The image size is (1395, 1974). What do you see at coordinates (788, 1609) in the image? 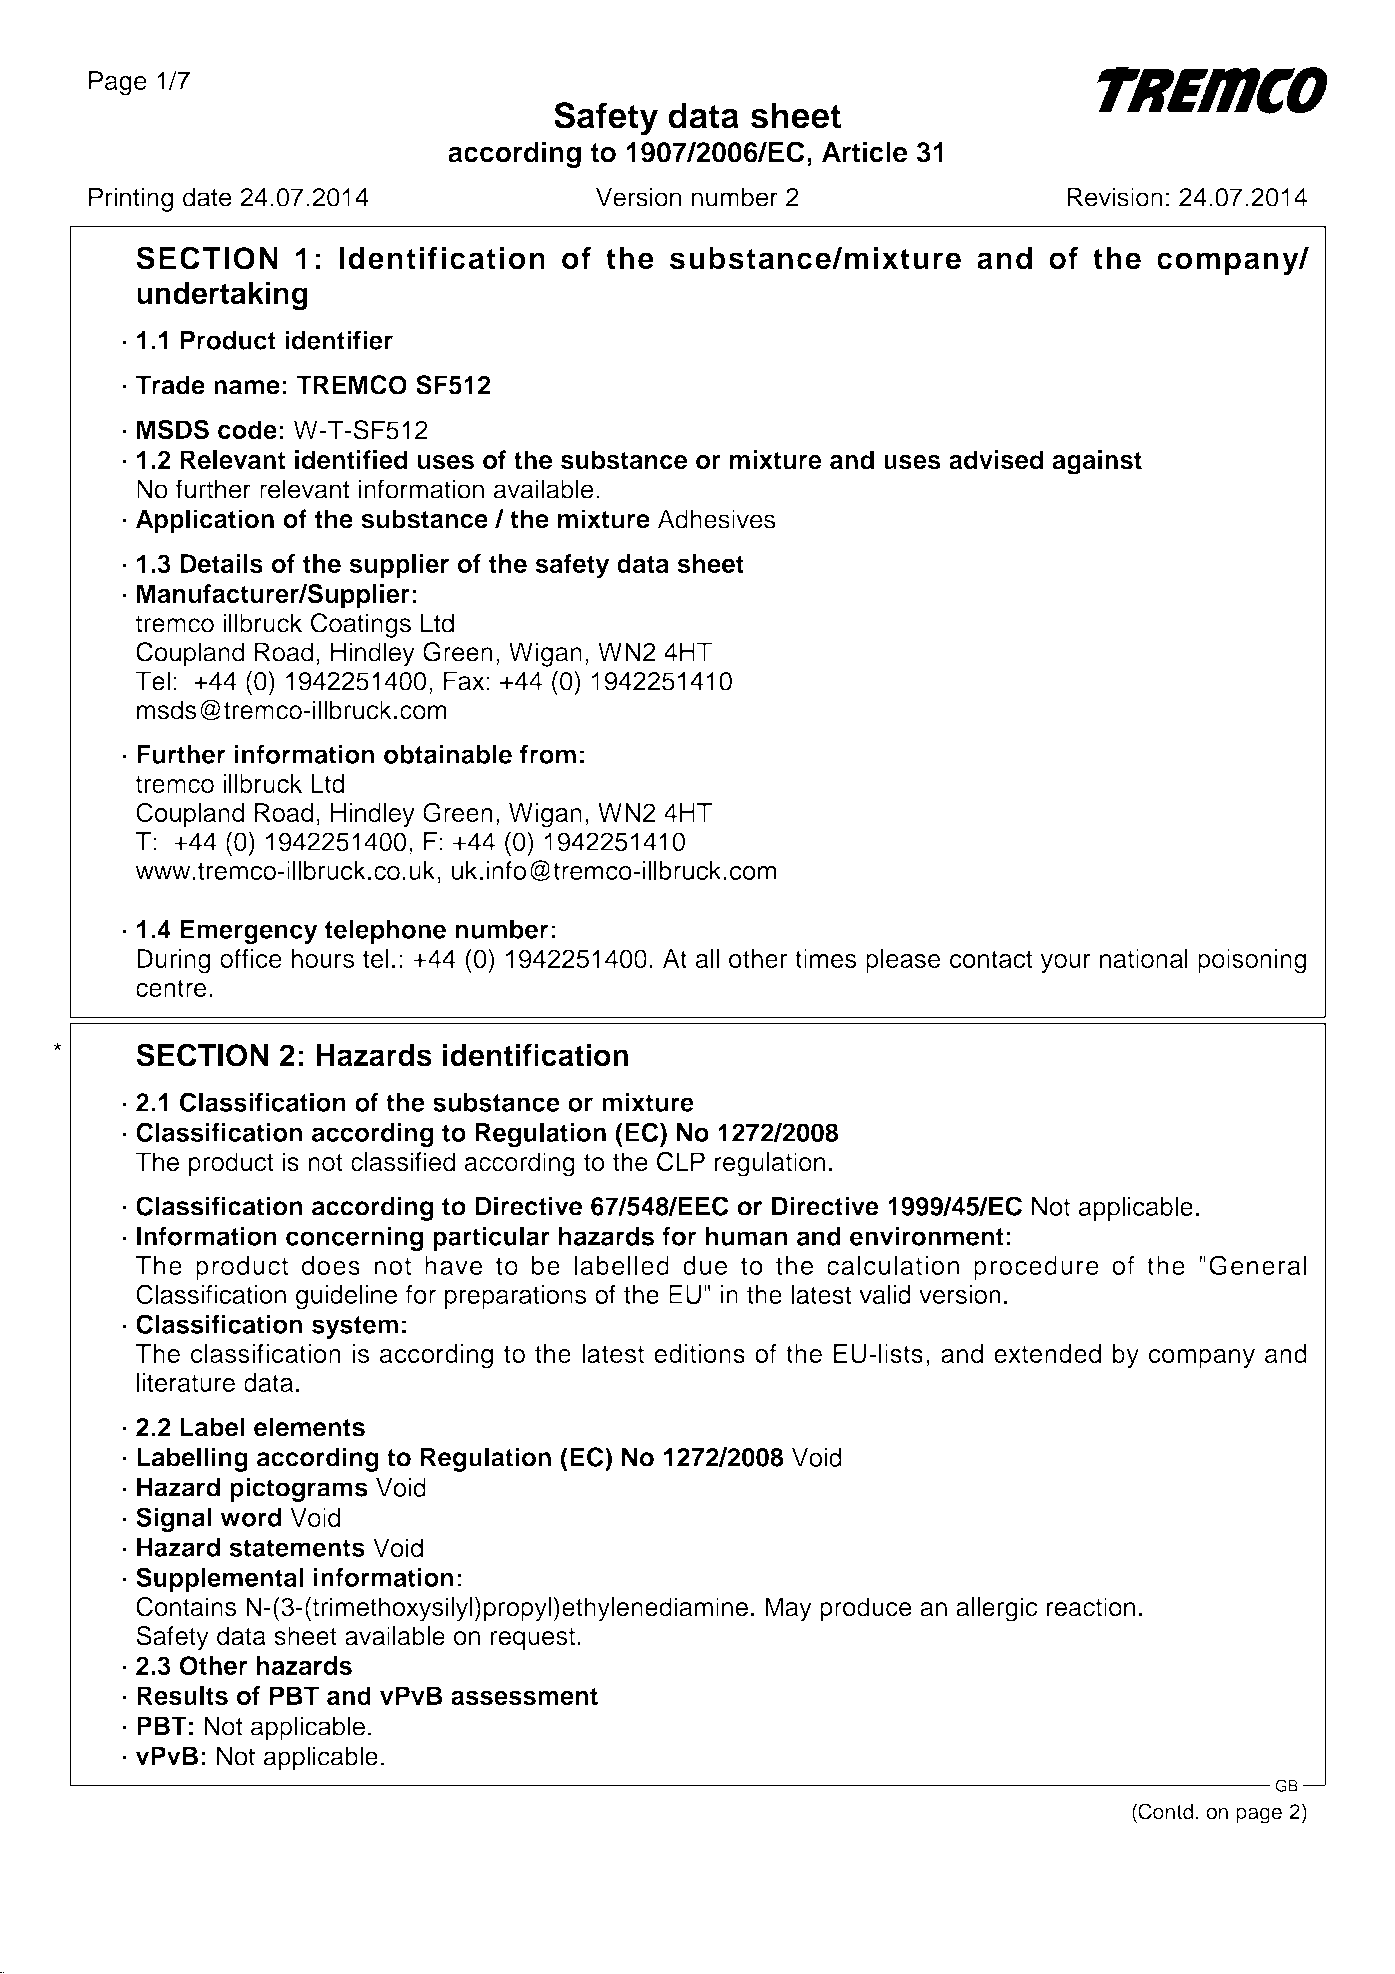
I see `May` at bounding box center [788, 1609].
